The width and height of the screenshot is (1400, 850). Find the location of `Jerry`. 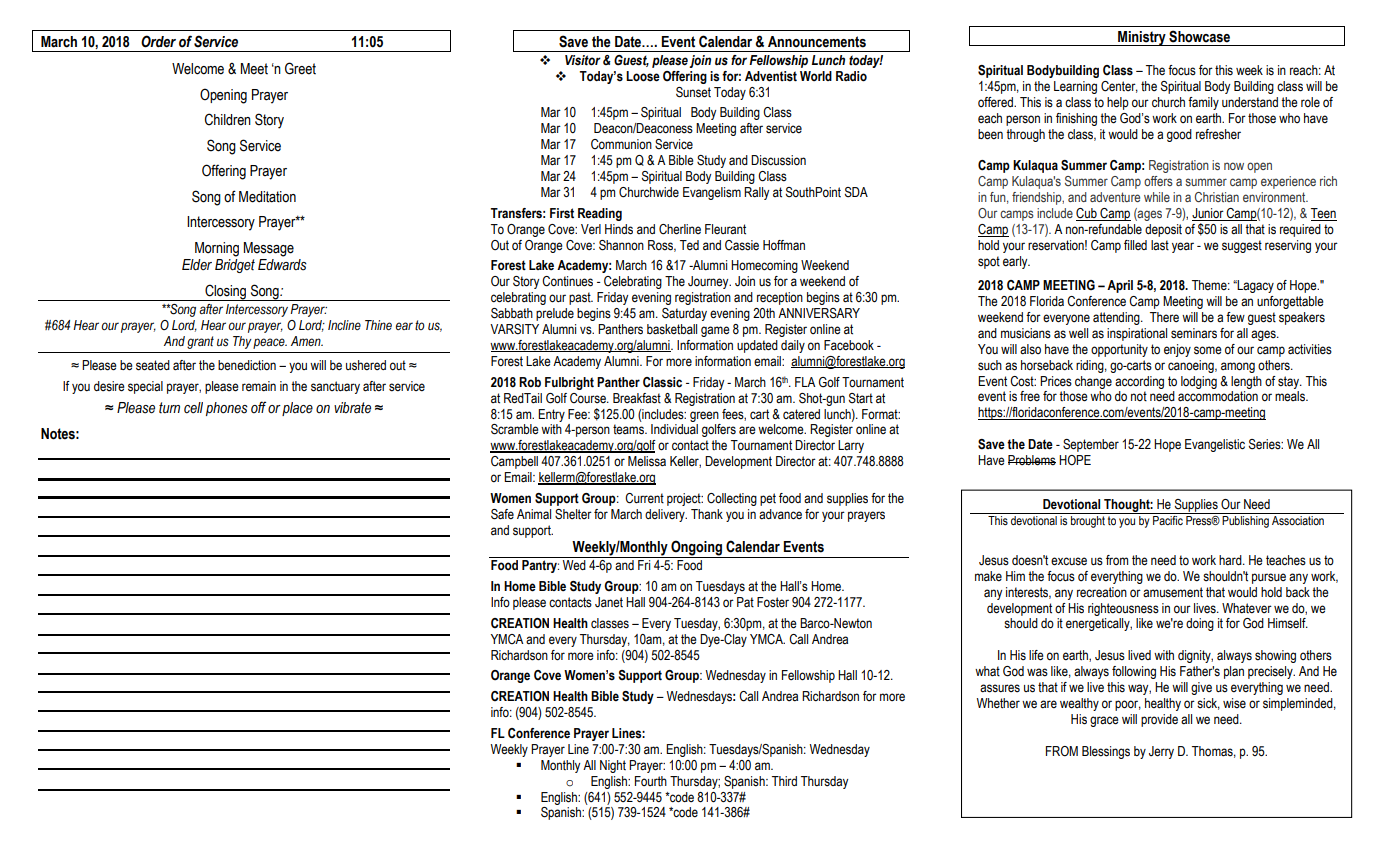

Jerry is located at coordinates (1161, 752).
